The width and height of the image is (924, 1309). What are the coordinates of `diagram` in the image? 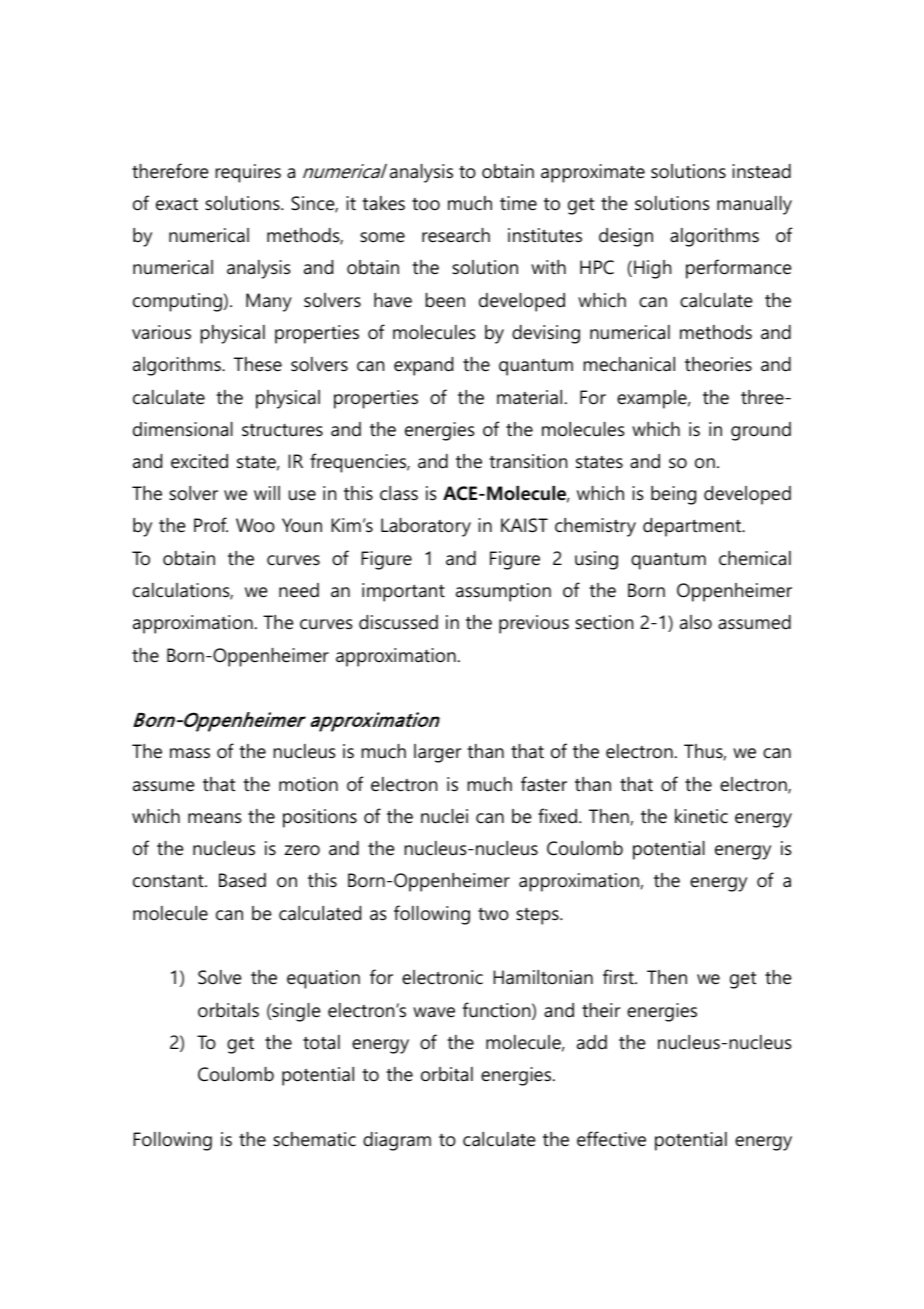 It's located at (397, 1141).
